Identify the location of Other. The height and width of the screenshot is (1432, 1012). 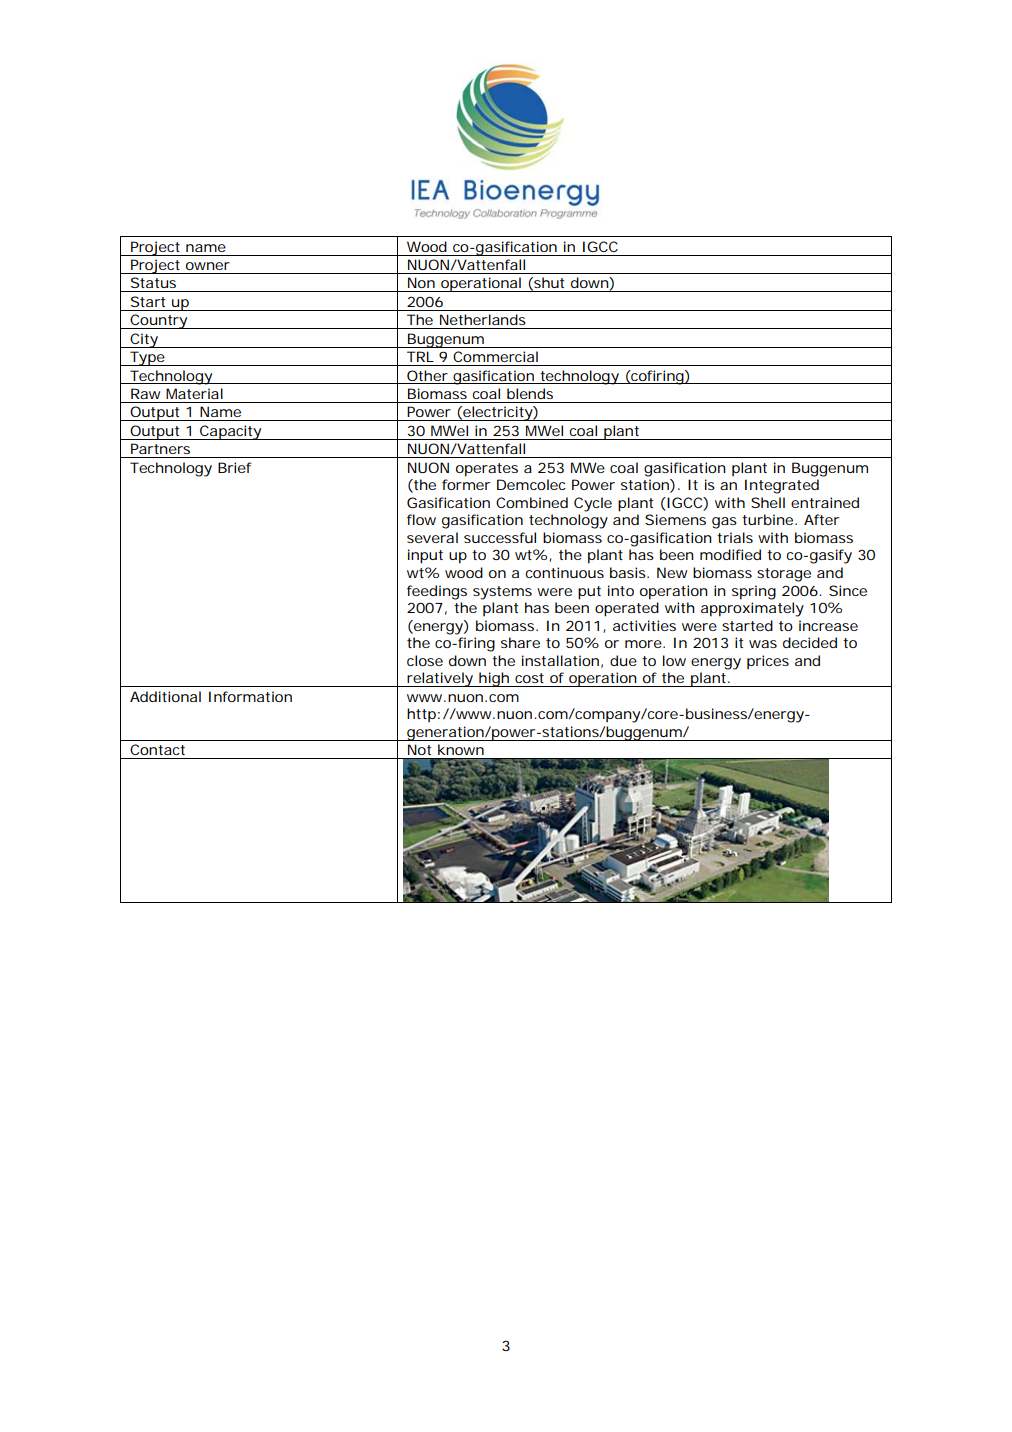
(427, 375).
